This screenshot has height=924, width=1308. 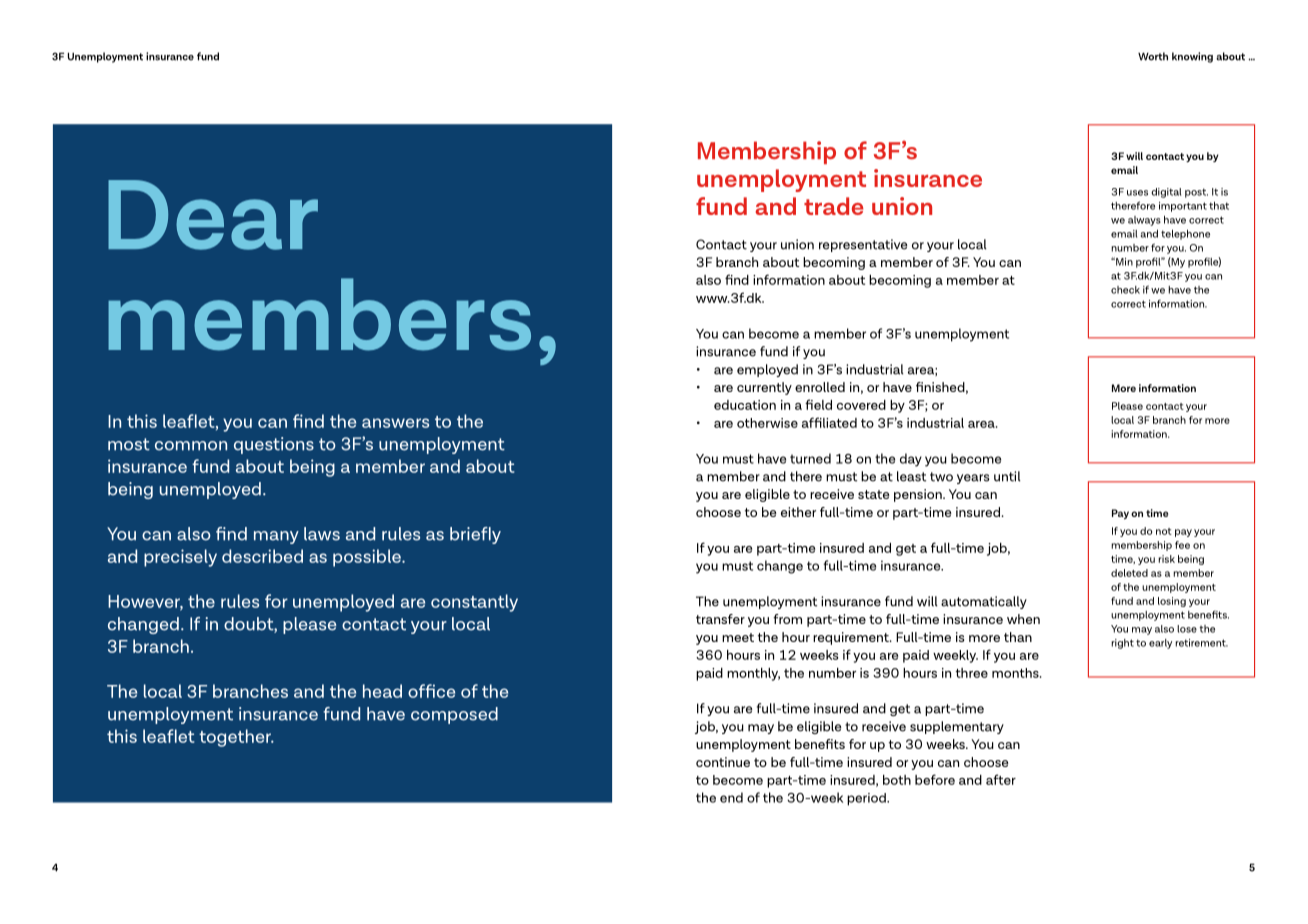 I want to click on check, so click(x=1125, y=290).
